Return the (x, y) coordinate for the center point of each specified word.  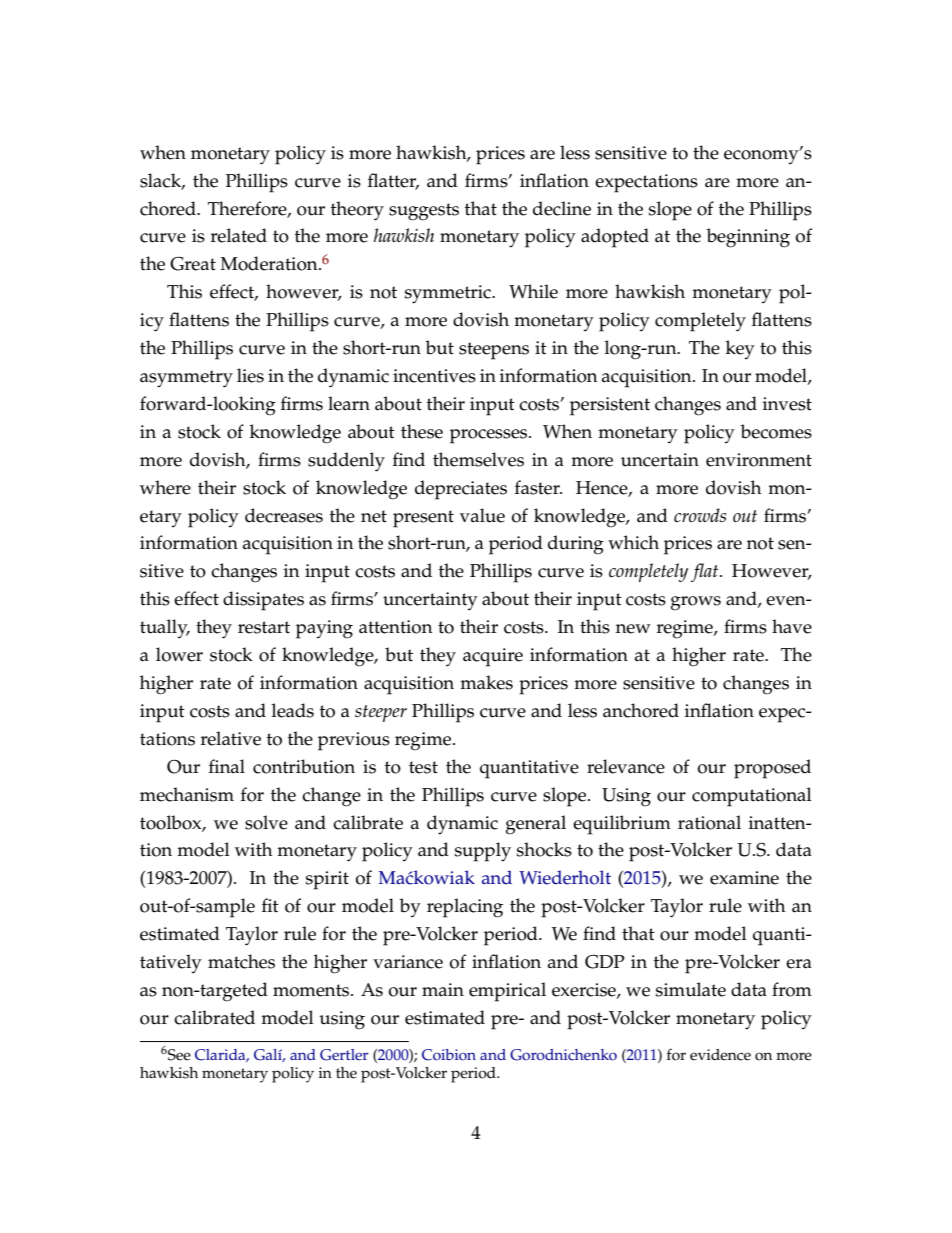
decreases (284, 515)
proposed (772, 769)
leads (293, 710)
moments (312, 990)
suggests (424, 212)
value (482, 515)
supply (483, 852)
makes (486, 682)
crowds (700, 515)
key (740, 349)
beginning (748, 238)
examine (744, 878)
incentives (434, 376)
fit (270, 905)
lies (250, 375)
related (239, 235)
